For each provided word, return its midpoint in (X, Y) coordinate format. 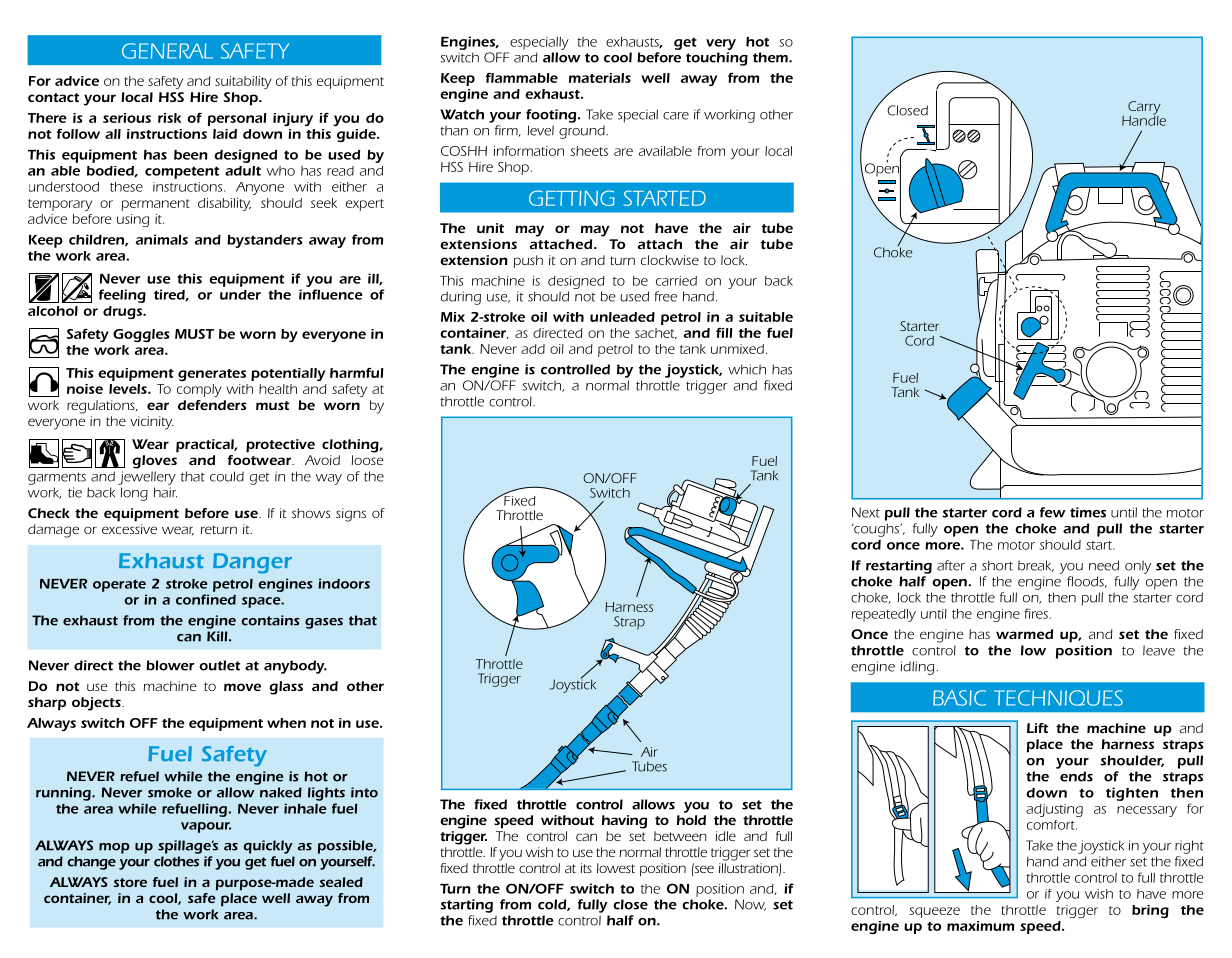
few (1053, 512)
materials (600, 78)
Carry (1144, 109)
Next (866, 512)
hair (165, 492)
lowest (616, 868)
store (130, 882)
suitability (243, 82)
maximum (980, 926)
